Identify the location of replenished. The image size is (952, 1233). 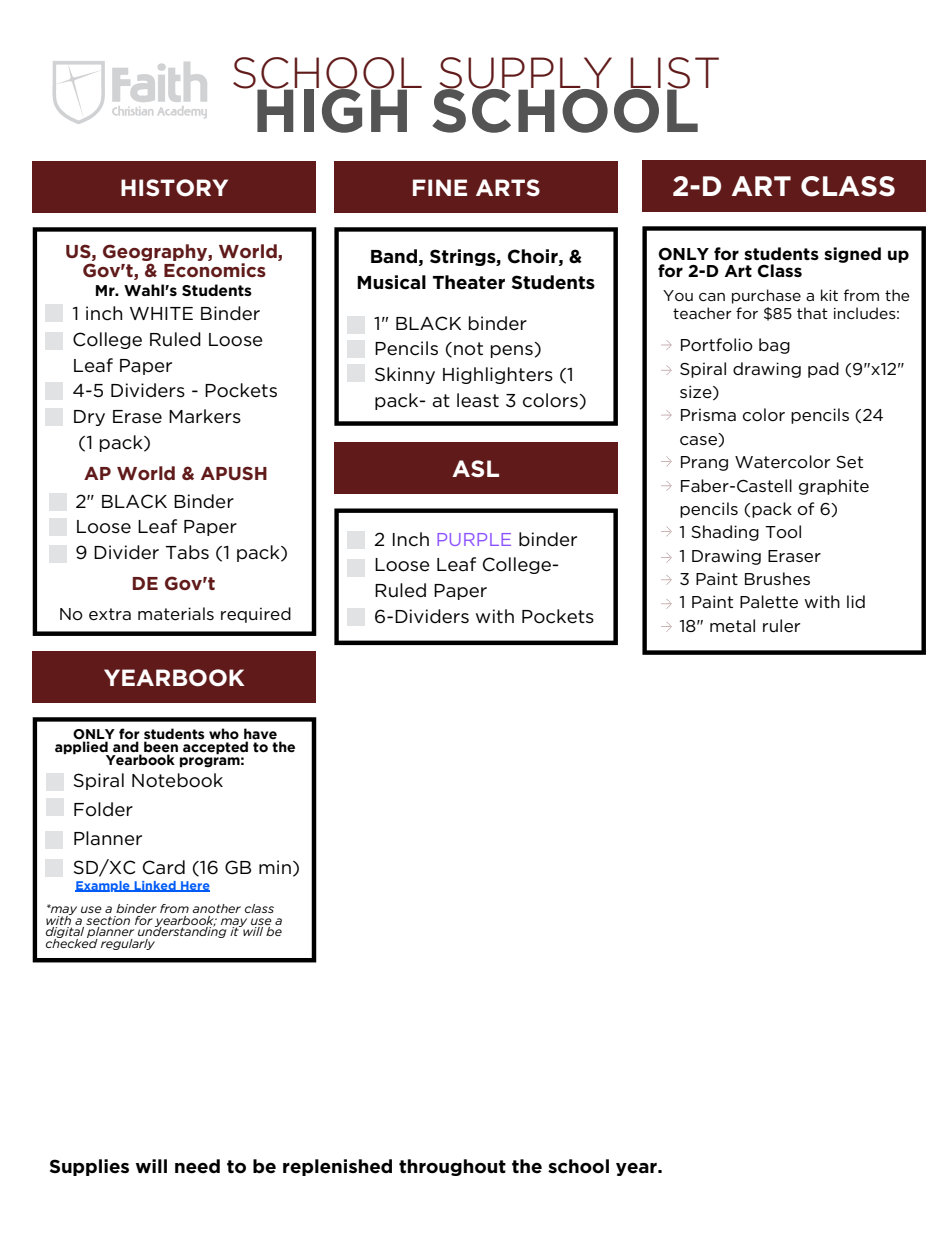
(337, 1167).
